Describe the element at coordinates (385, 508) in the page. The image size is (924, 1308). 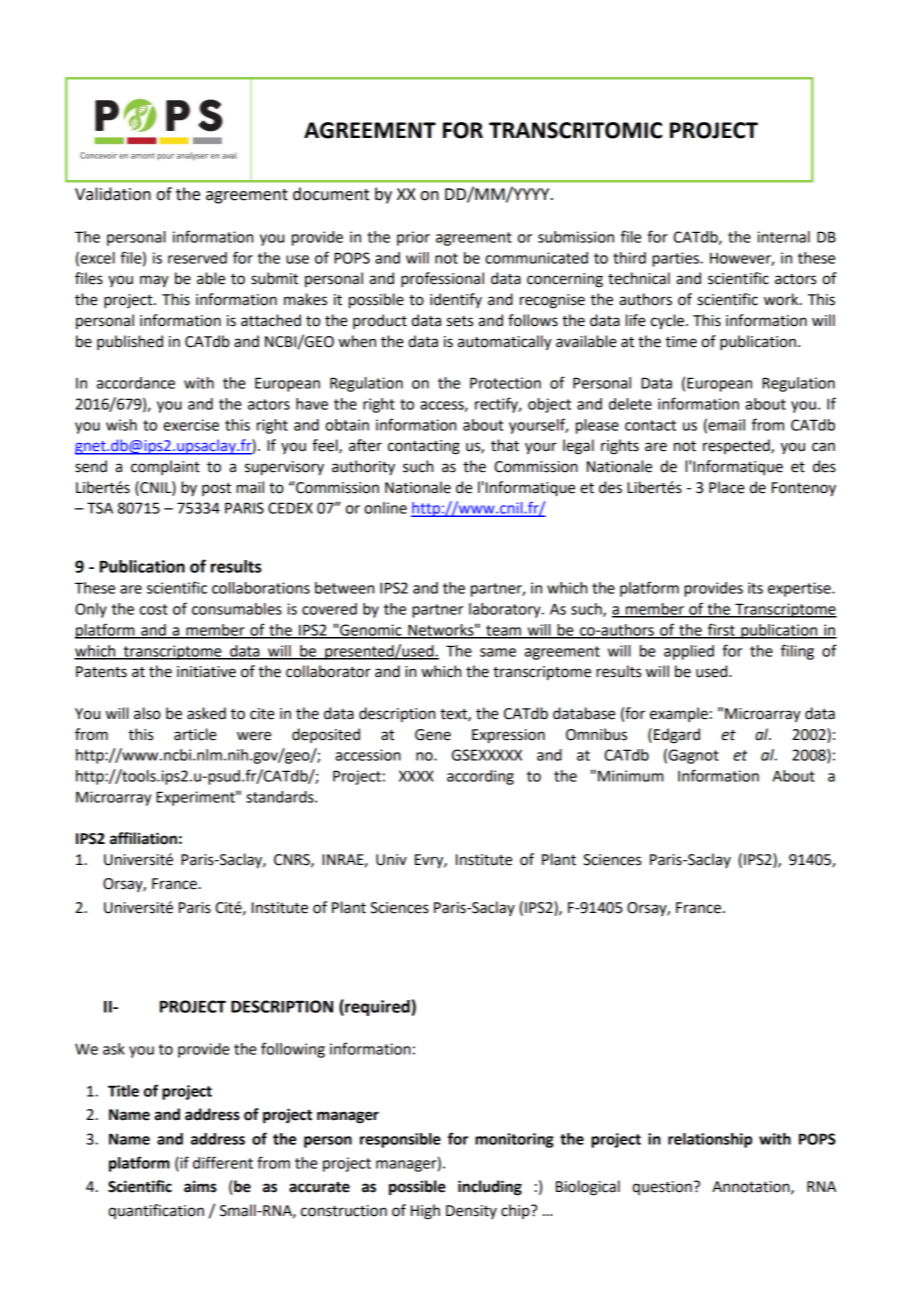
I see `online` at that location.
